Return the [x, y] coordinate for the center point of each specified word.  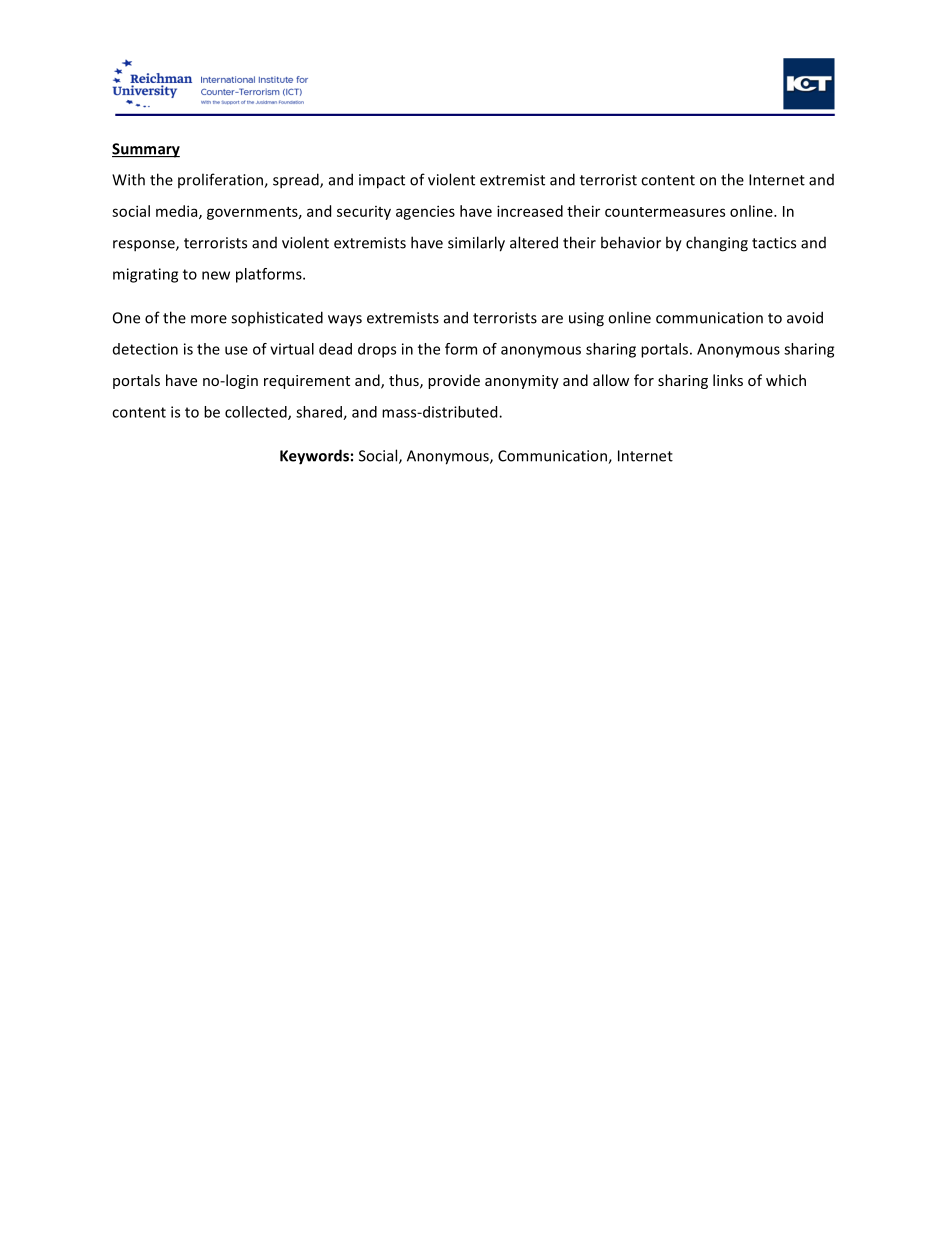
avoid [805, 317]
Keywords [314, 457]
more [209, 319]
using [586, 319]
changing [717, 244]
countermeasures [665, 212]
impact [382, 181]
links [728, 380]
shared [320, 413]
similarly [476, 244]
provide [454, 381]
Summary [146, 150]
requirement [307, 382]
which [786, 380]
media [178, 212]
